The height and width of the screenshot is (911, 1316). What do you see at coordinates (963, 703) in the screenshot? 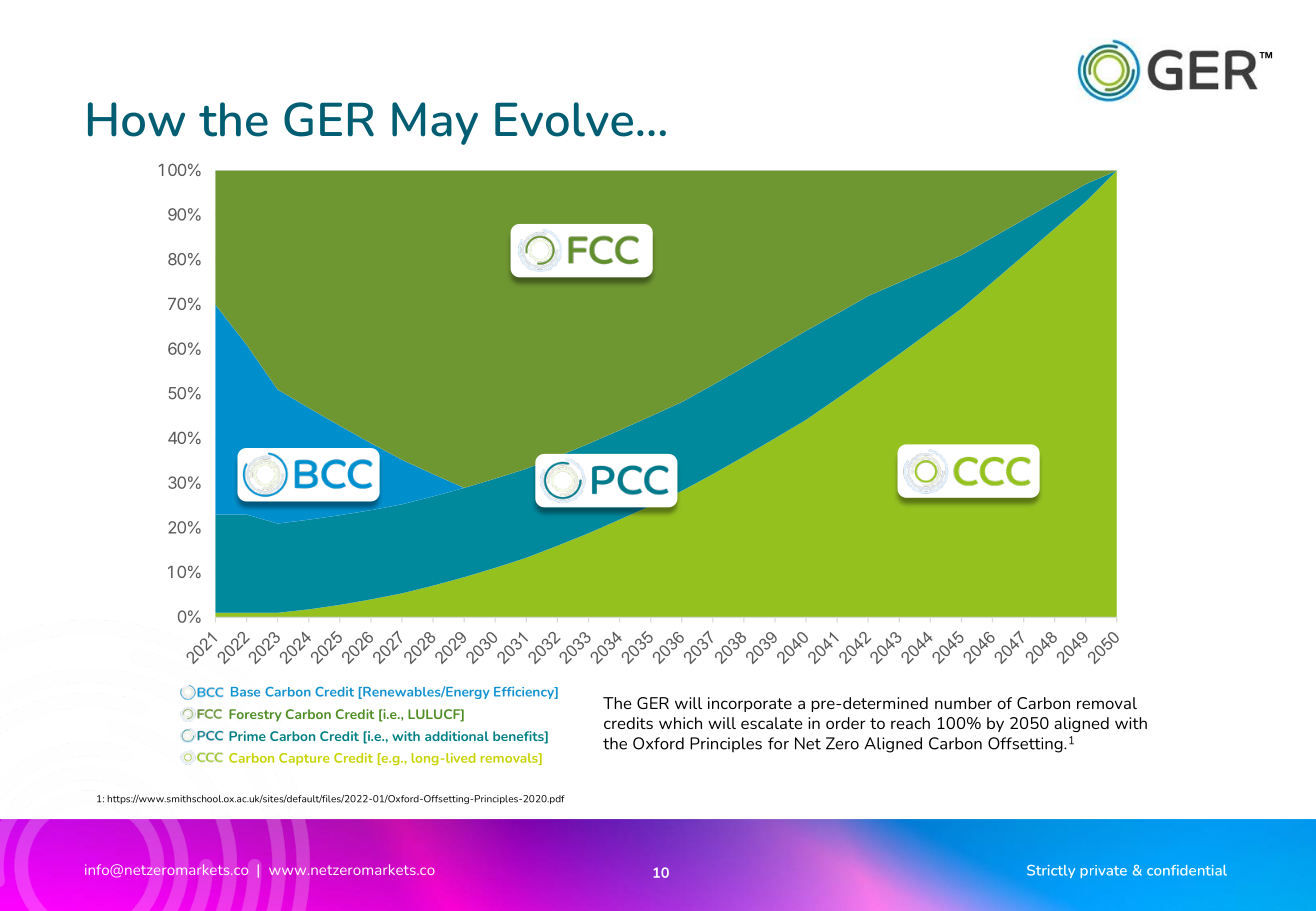
I see `number` at bounding box center [963, 703].
